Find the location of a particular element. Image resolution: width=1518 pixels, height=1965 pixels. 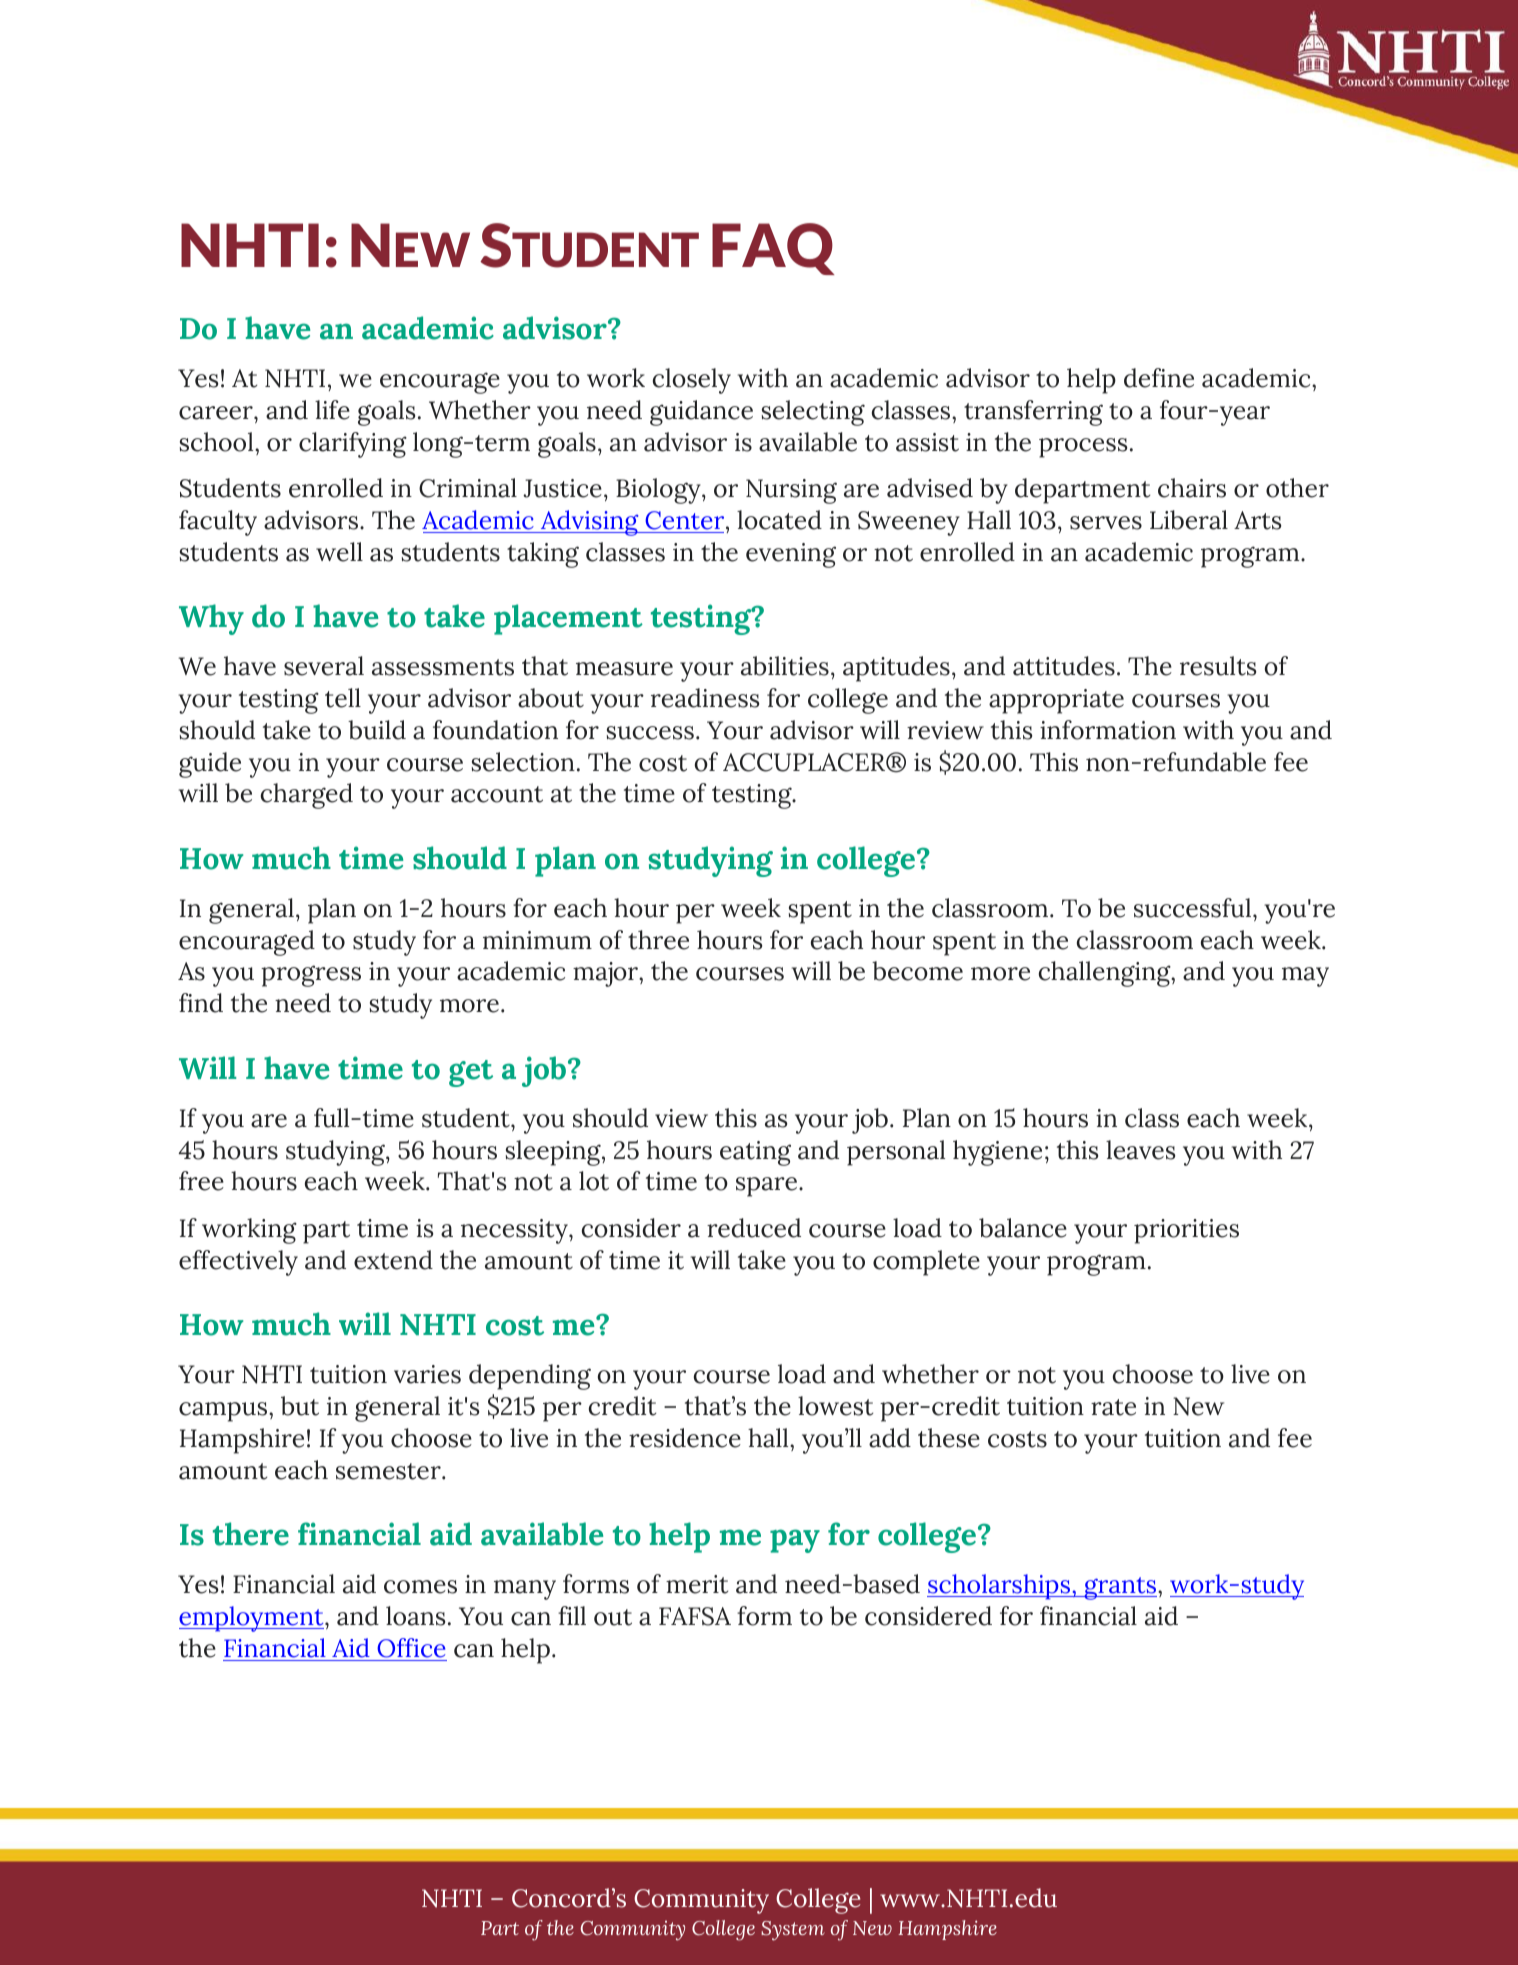

Office is located at coordinates (411, 1648).
